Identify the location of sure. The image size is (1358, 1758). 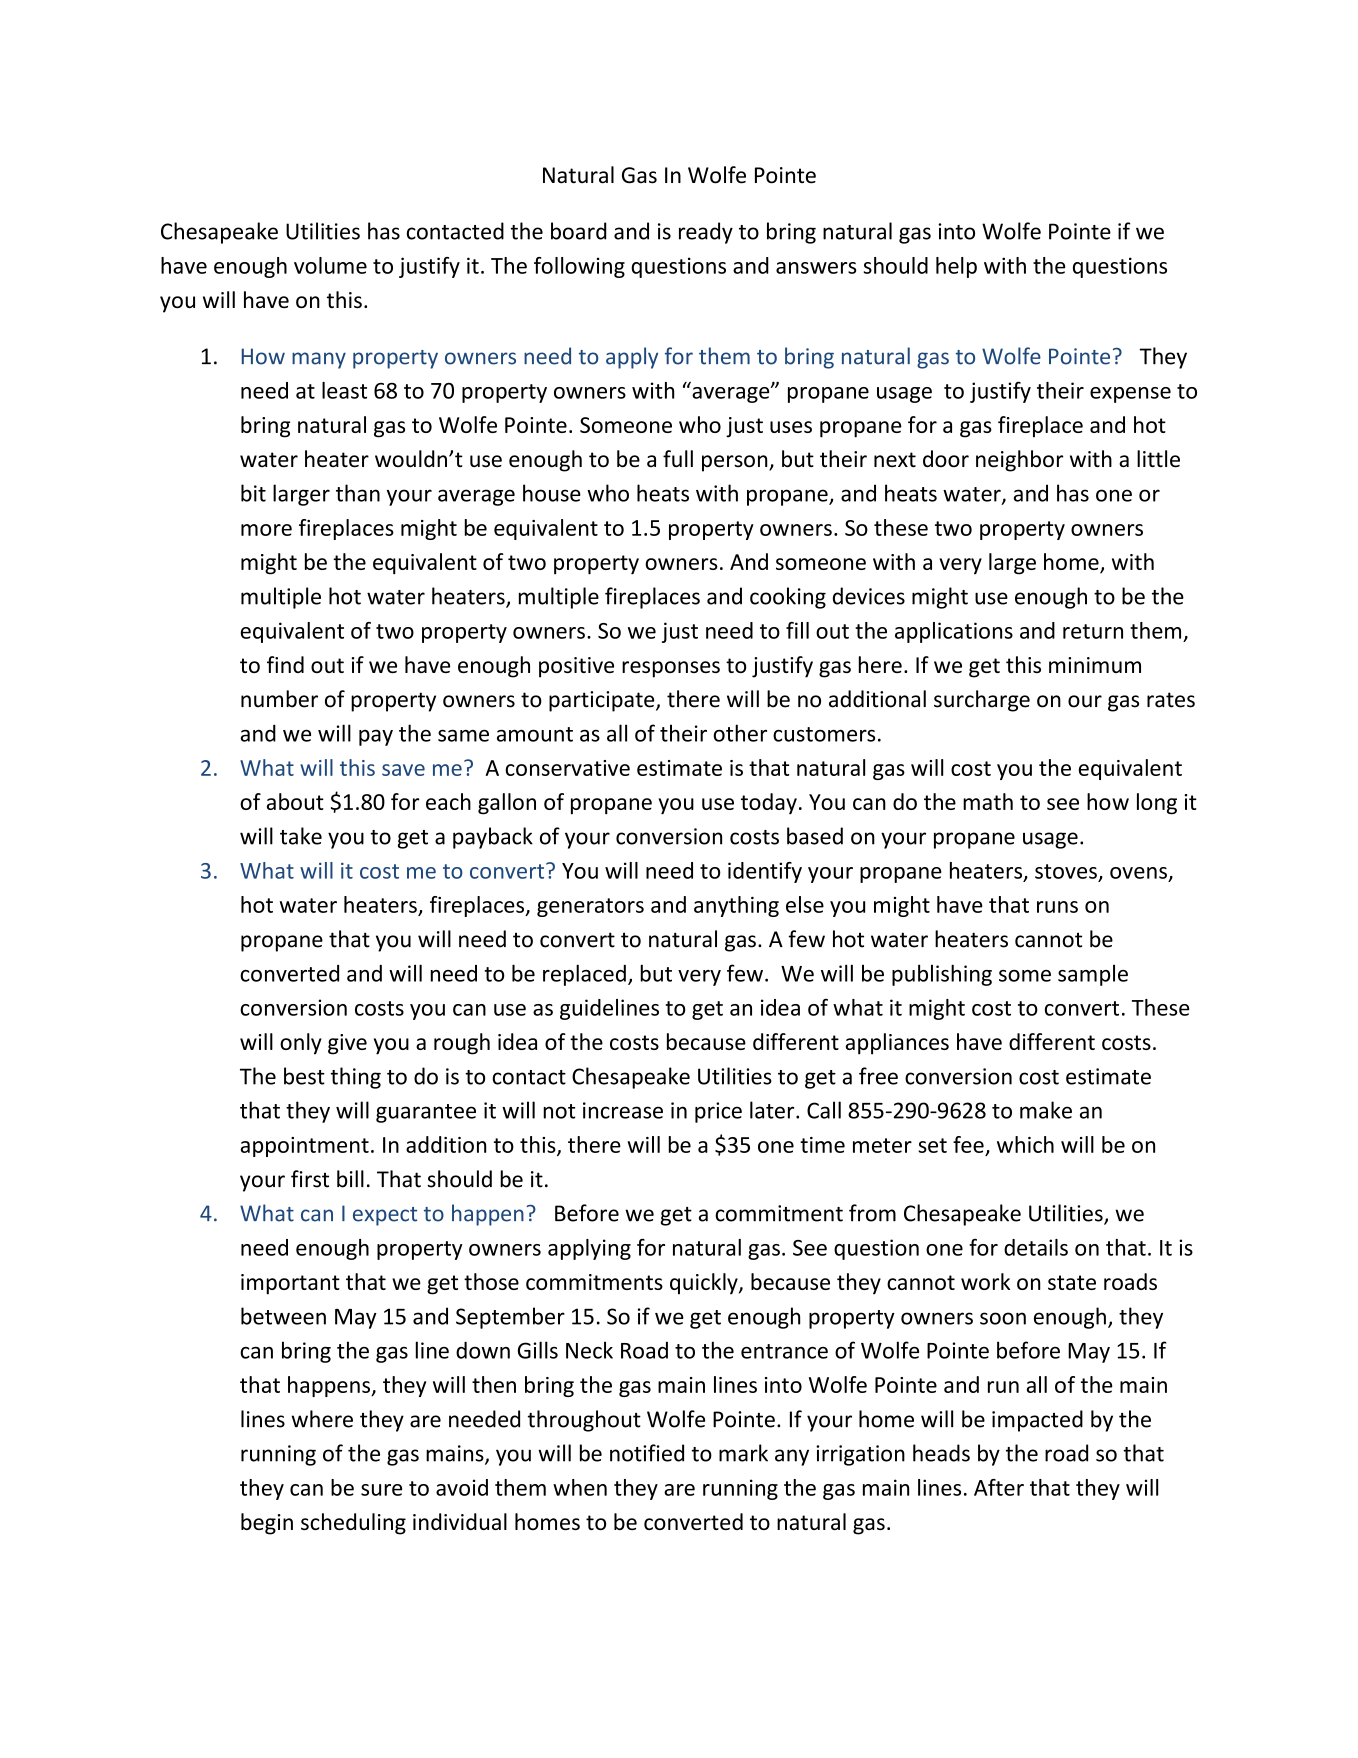
(381, 1490).
